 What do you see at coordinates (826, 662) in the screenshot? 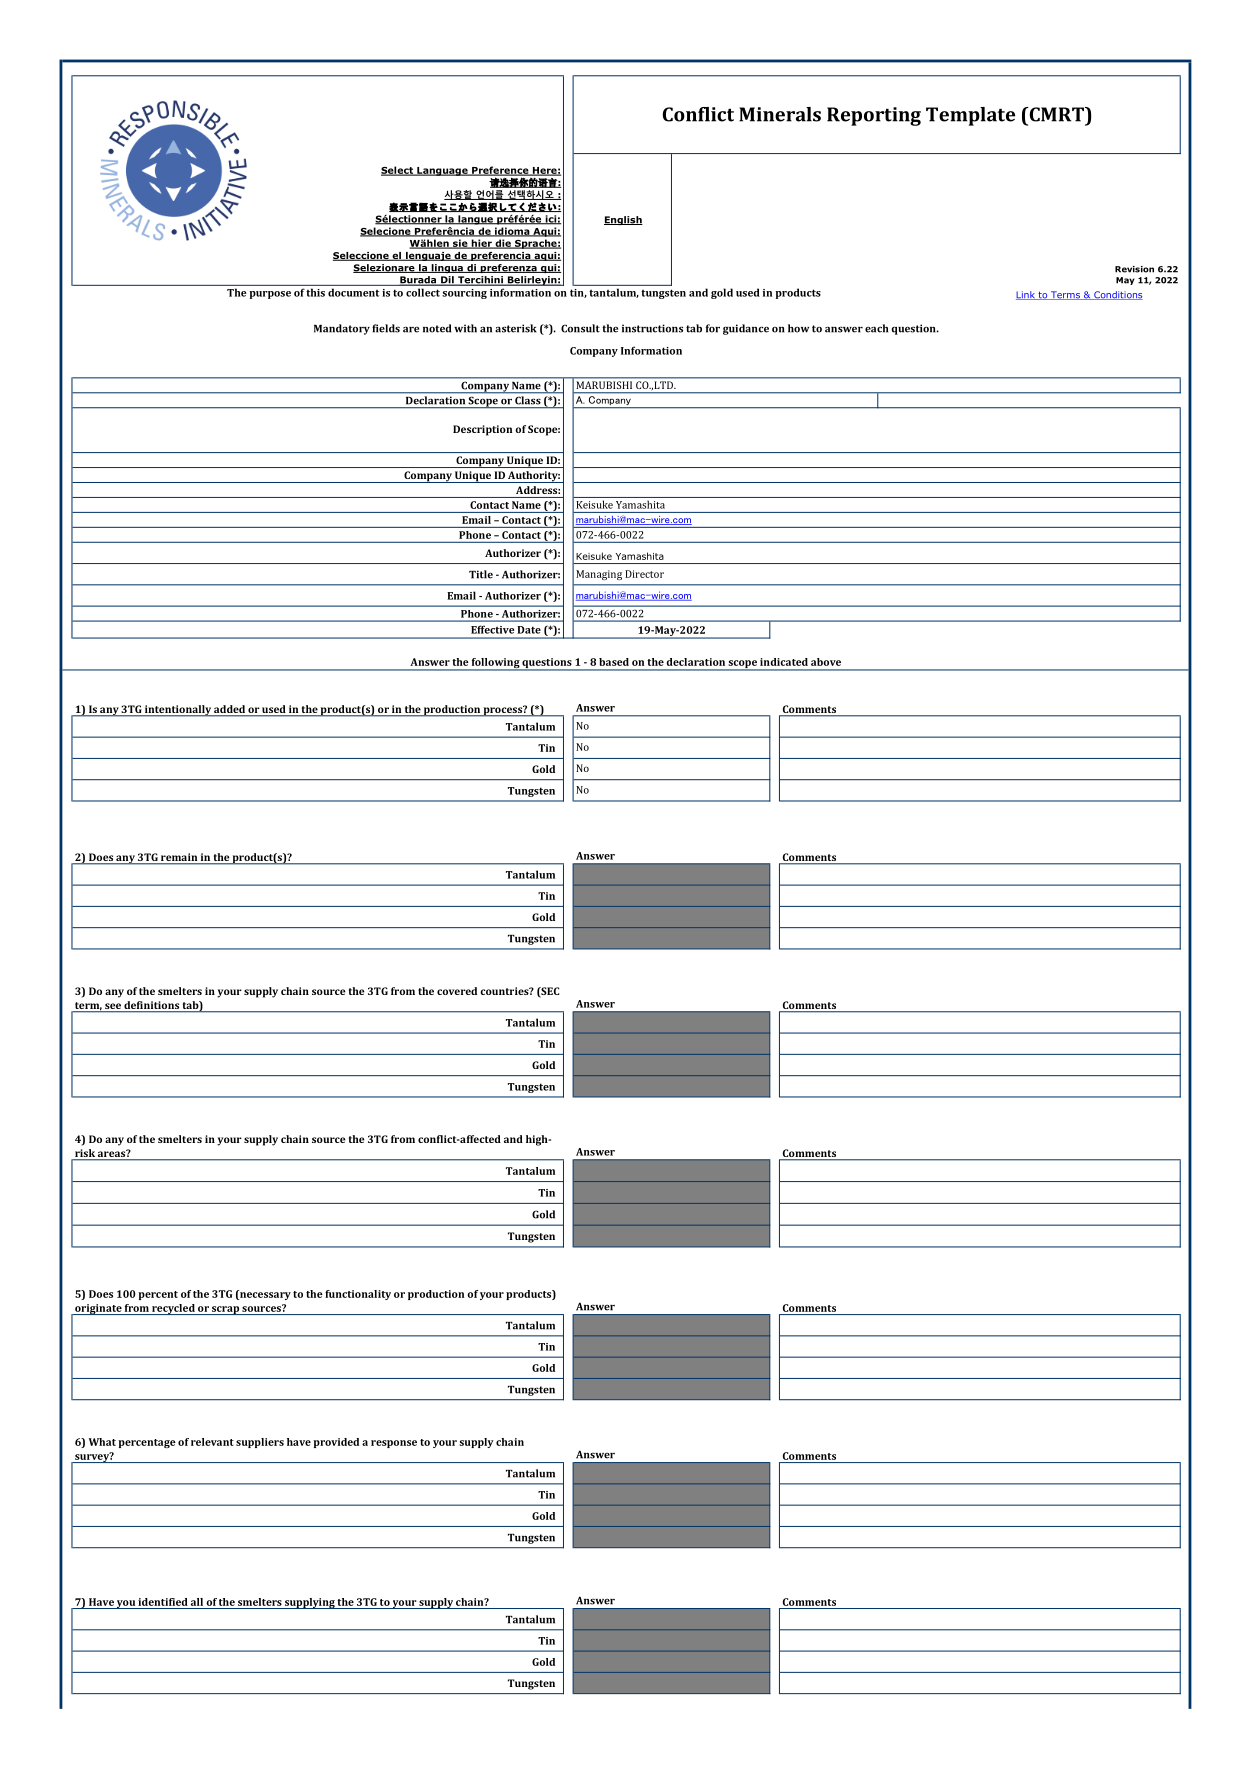
I see `above` at bounding box center [826, 662].
